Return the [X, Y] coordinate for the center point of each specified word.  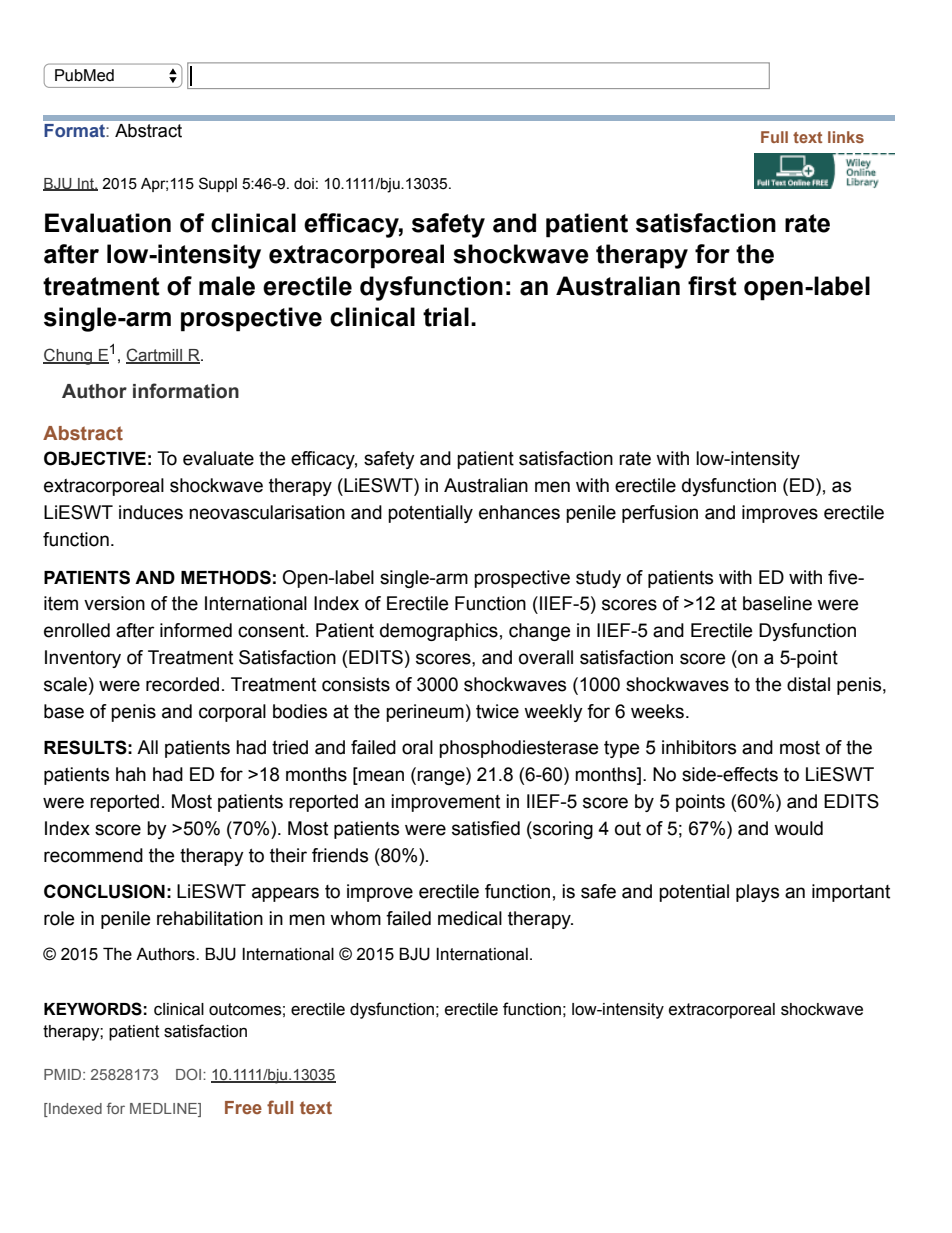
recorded [182, 684]
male [227, 286]
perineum [425, 713]
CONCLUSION [104, 891]
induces [151, 512]
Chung [68, 356]
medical [470, 918]
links [846, 137]
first [712, 286]
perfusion [660, 514]
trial [446, 317]
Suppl [218, 184]
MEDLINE [164, 1108]
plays [757, 893]
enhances [519, 512]
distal [808, 684]
